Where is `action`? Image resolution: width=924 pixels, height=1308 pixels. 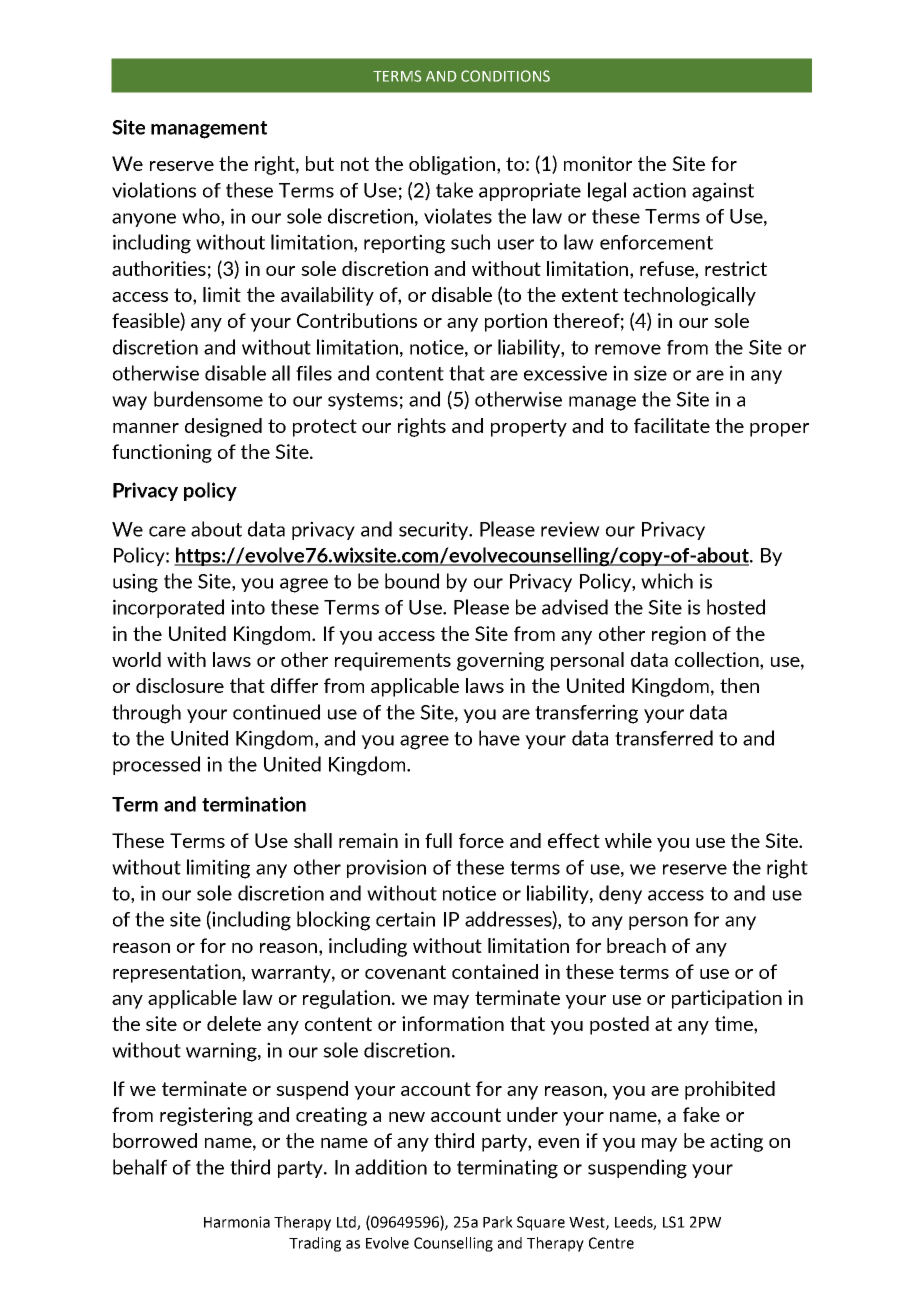
action is located at coordinates (659, 190).
